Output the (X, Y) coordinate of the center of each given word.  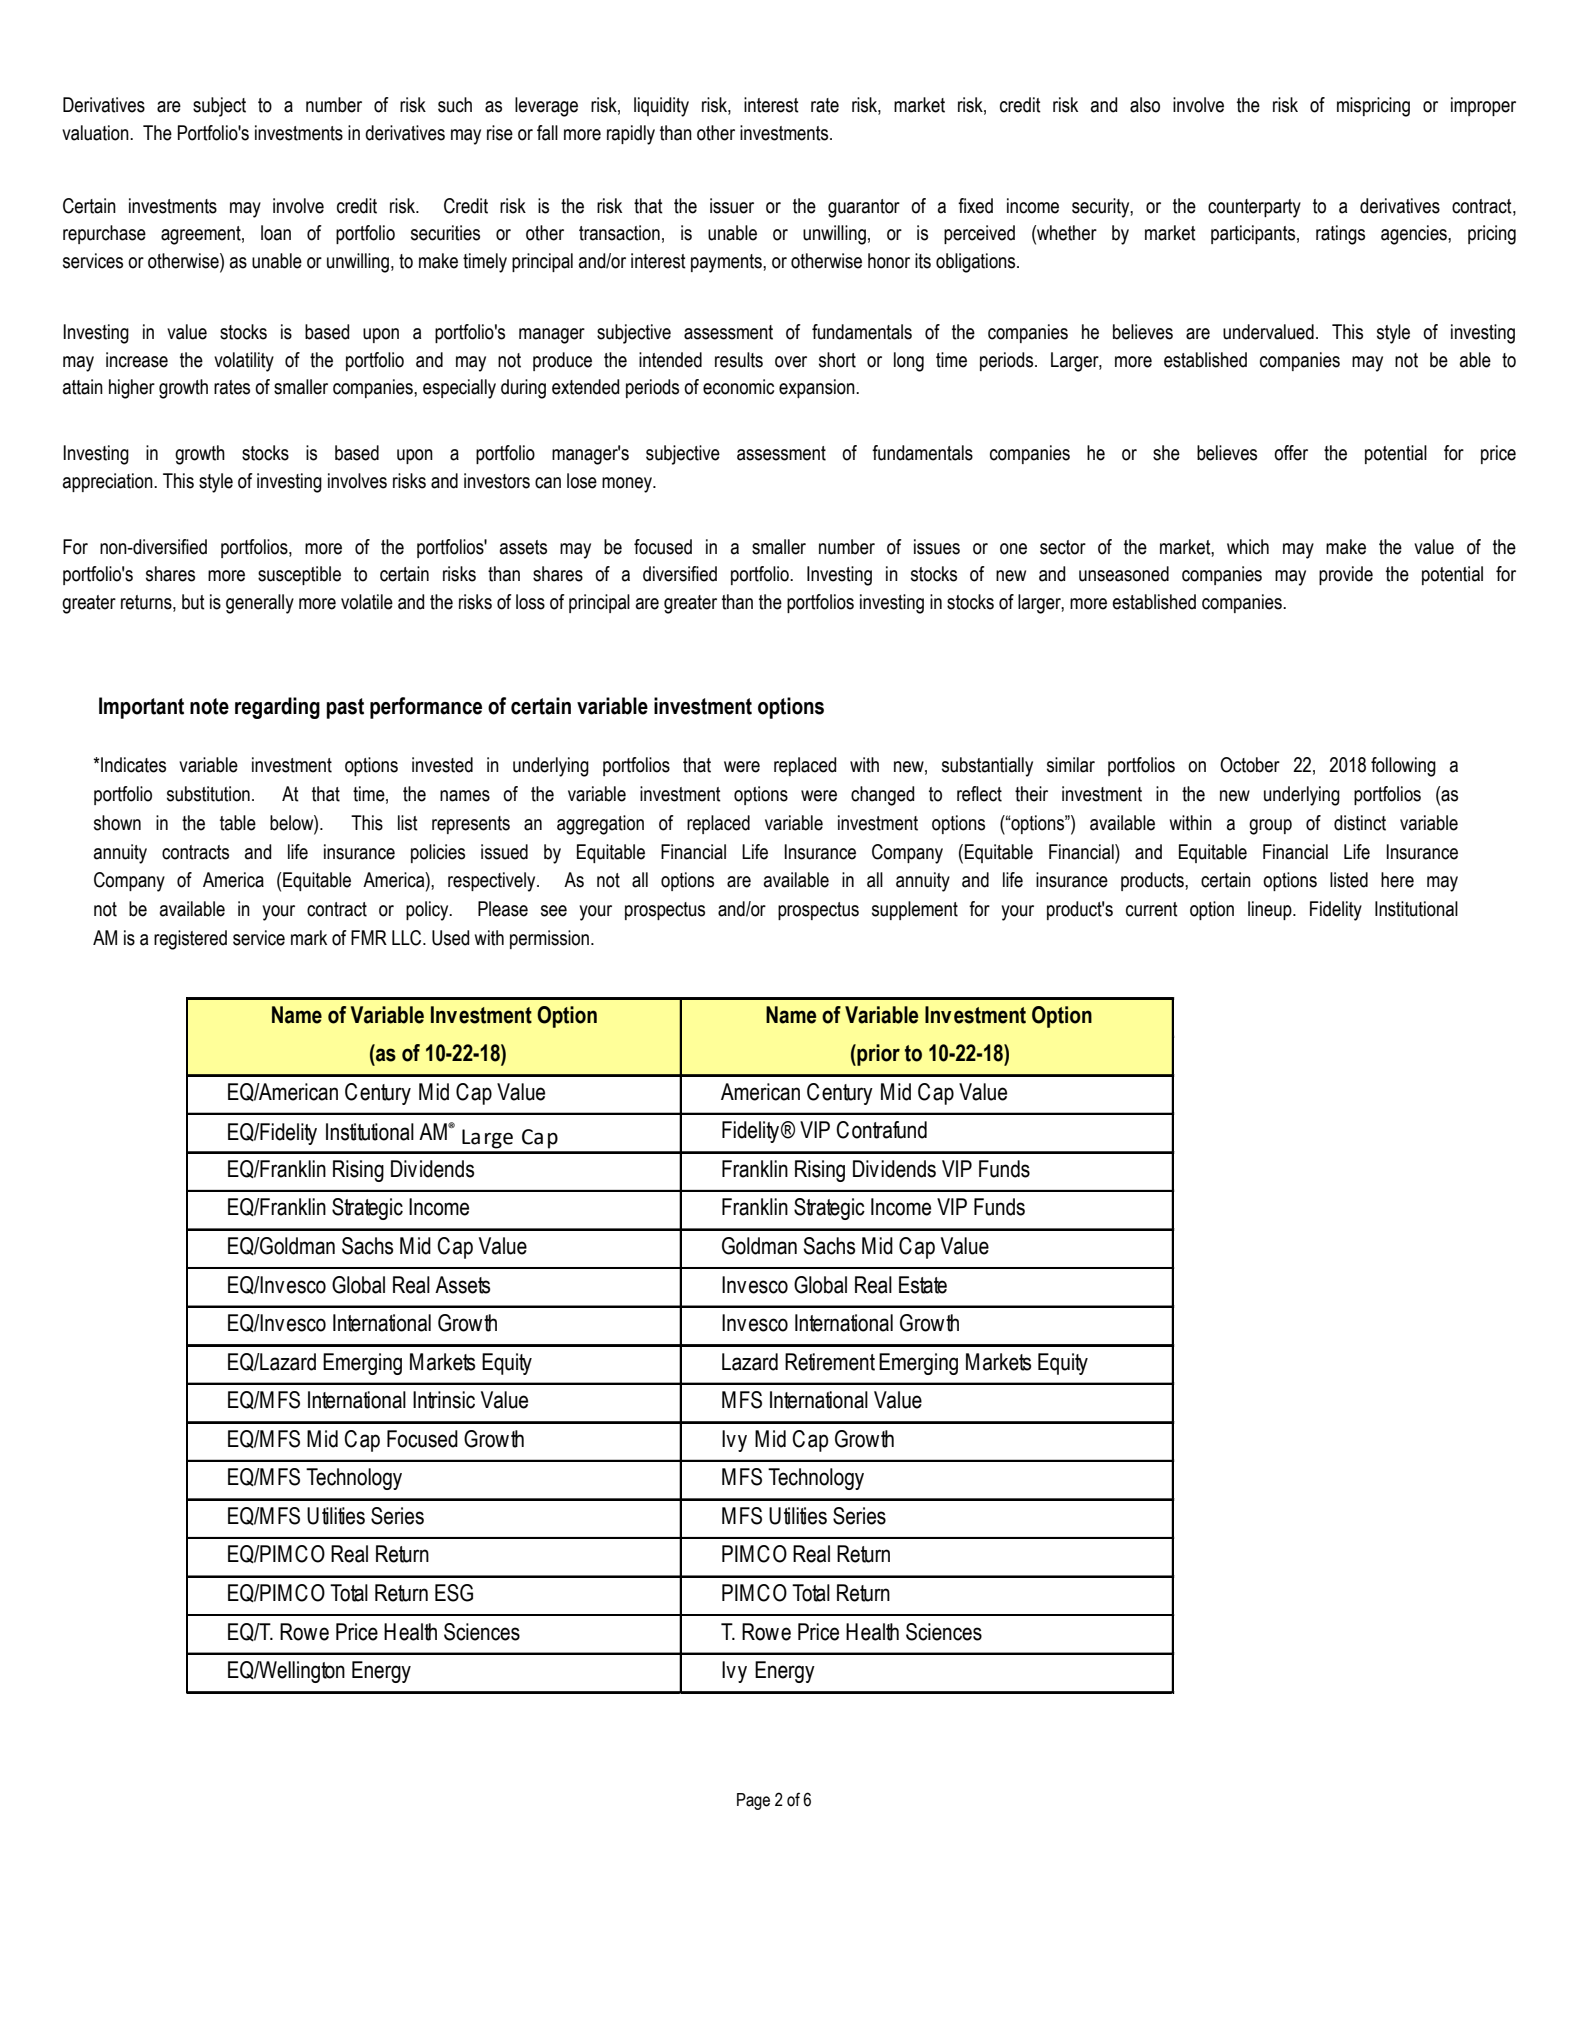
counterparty (1254, 208)
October (1250, 765)
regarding (277, 708)
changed (882, 796)
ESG (454, 1593)
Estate (923, 1285)
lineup (1271, 910)
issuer (732, 206)
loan (276, 233)
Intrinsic (444, 1400)
